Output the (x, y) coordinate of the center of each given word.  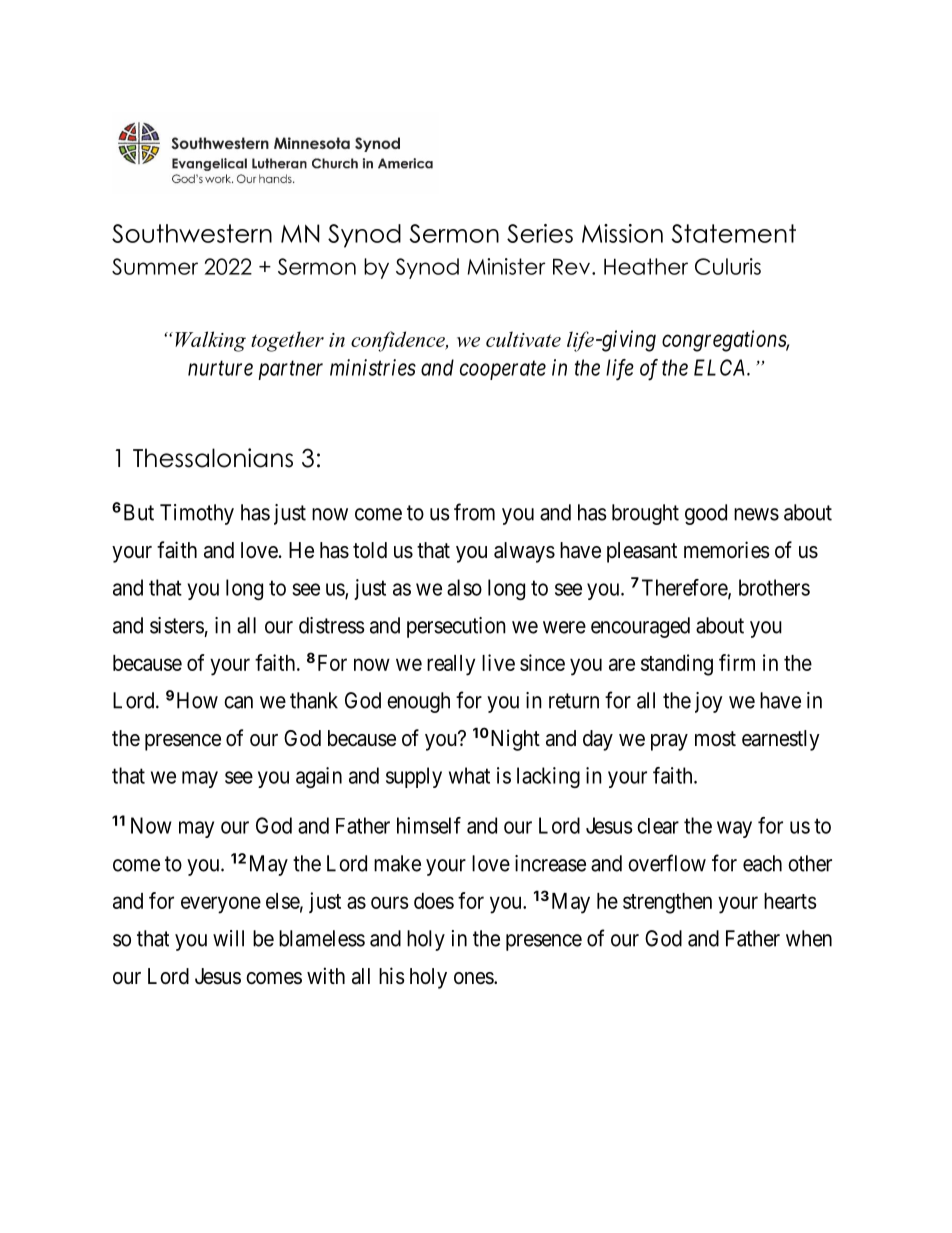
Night (514, 740)
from (474, 512)
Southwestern (192, 233)
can (238, 702)
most (715, 739)
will (228, 938)
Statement (733, 233)
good (706, 514)
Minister (506, 266)
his (392, 975)
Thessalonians (213, 458)
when (809, 938)
